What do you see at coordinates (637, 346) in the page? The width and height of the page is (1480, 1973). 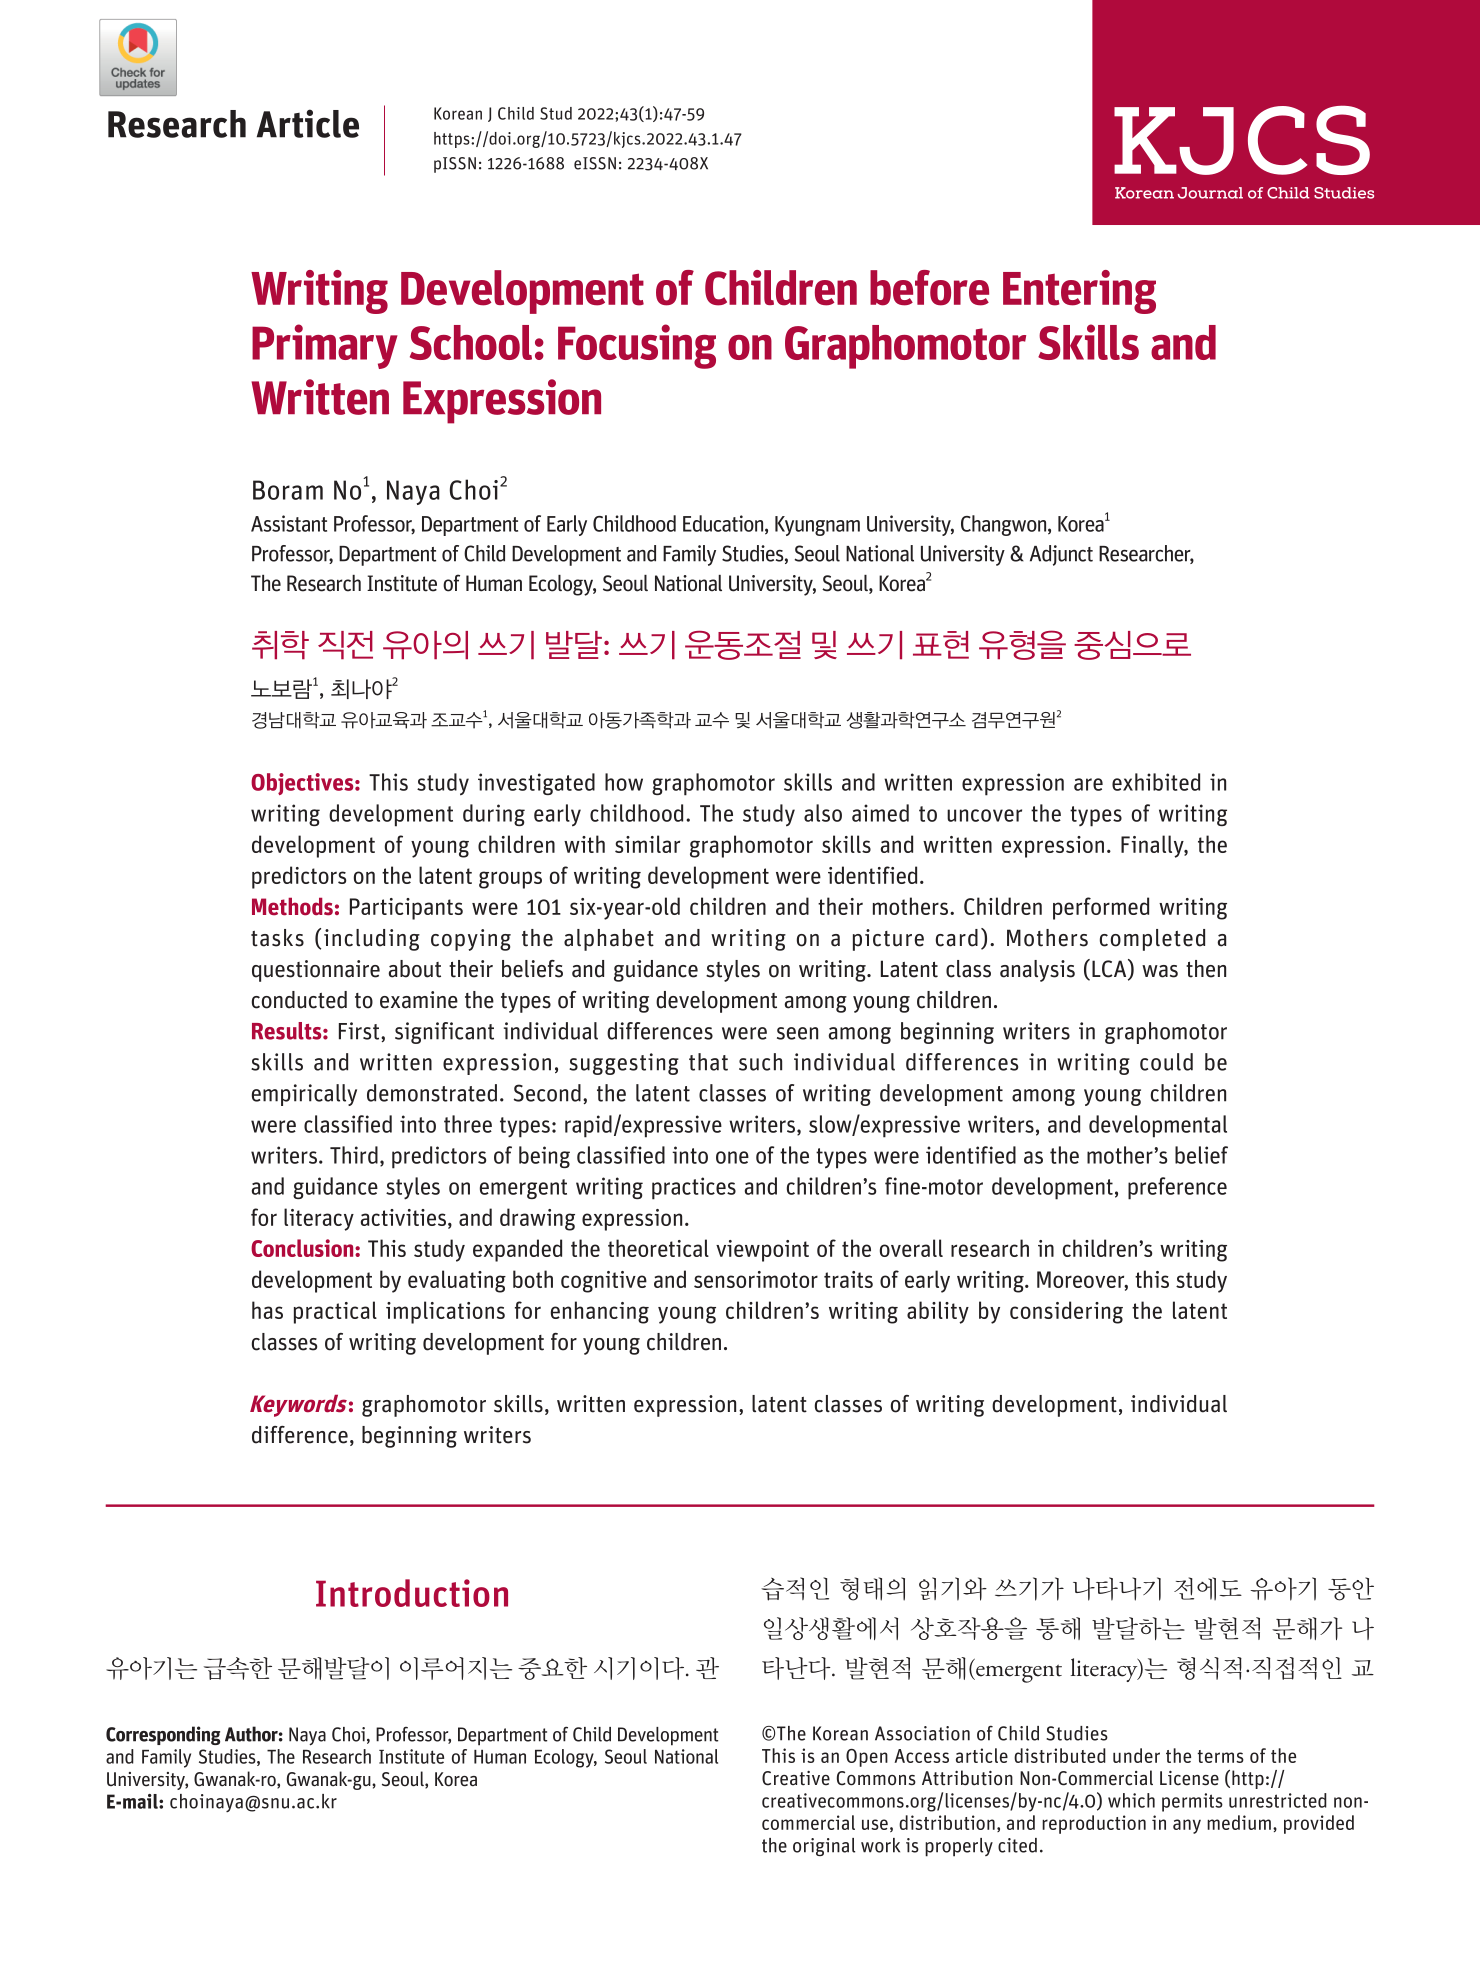 I see `Focusing` at bounding box center [637, 346].
